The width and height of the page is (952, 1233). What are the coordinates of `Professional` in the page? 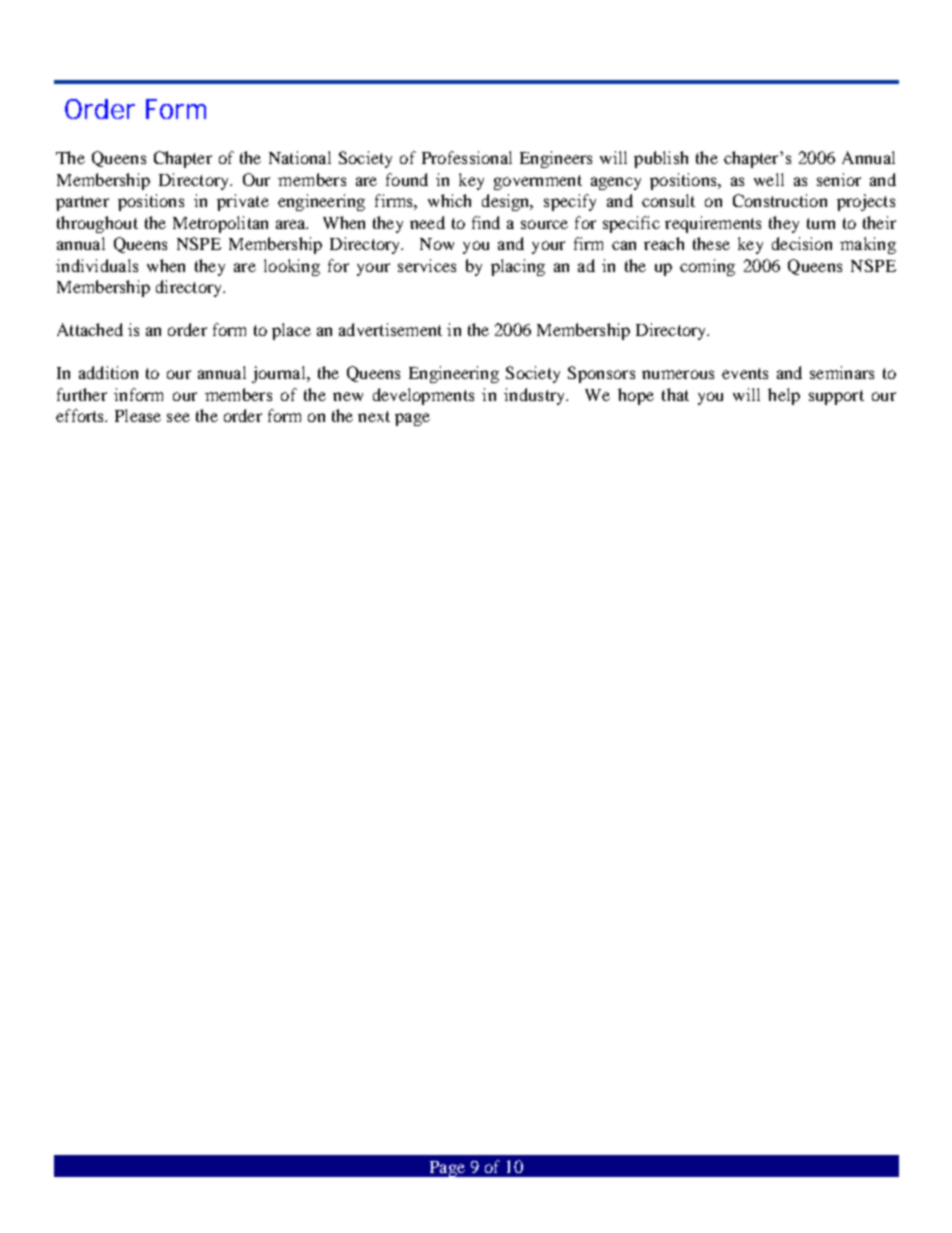 It's located at (467, 157).
